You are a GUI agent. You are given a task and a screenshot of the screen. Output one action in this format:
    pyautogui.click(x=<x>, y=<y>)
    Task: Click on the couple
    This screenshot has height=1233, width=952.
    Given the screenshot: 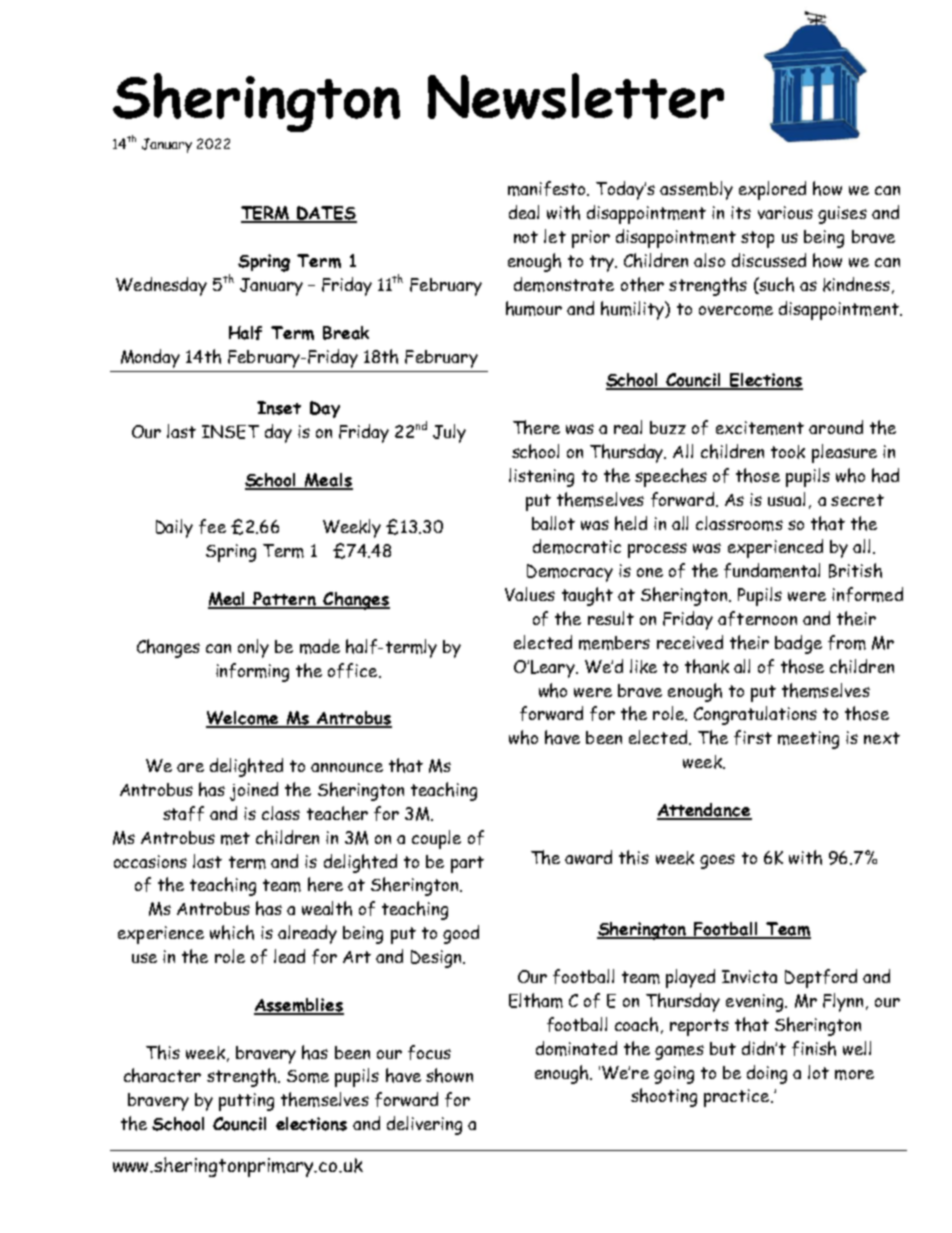 What is the action you would take?
    pyautogui.click(x=436, y=839)
